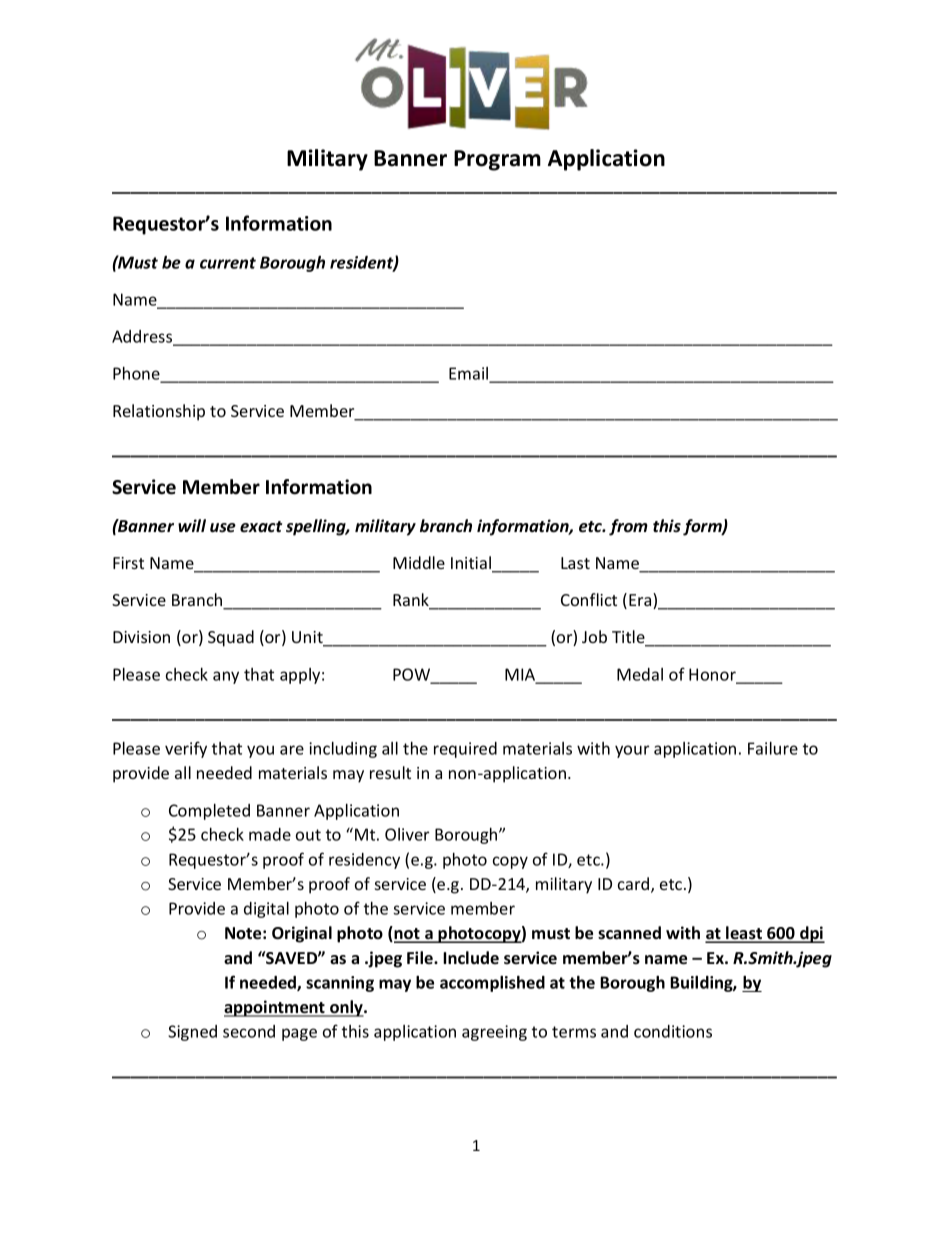 Image resolution: width=952 pixels, height=1233 pixels. I want to click on Squad, so click(231, 638).
